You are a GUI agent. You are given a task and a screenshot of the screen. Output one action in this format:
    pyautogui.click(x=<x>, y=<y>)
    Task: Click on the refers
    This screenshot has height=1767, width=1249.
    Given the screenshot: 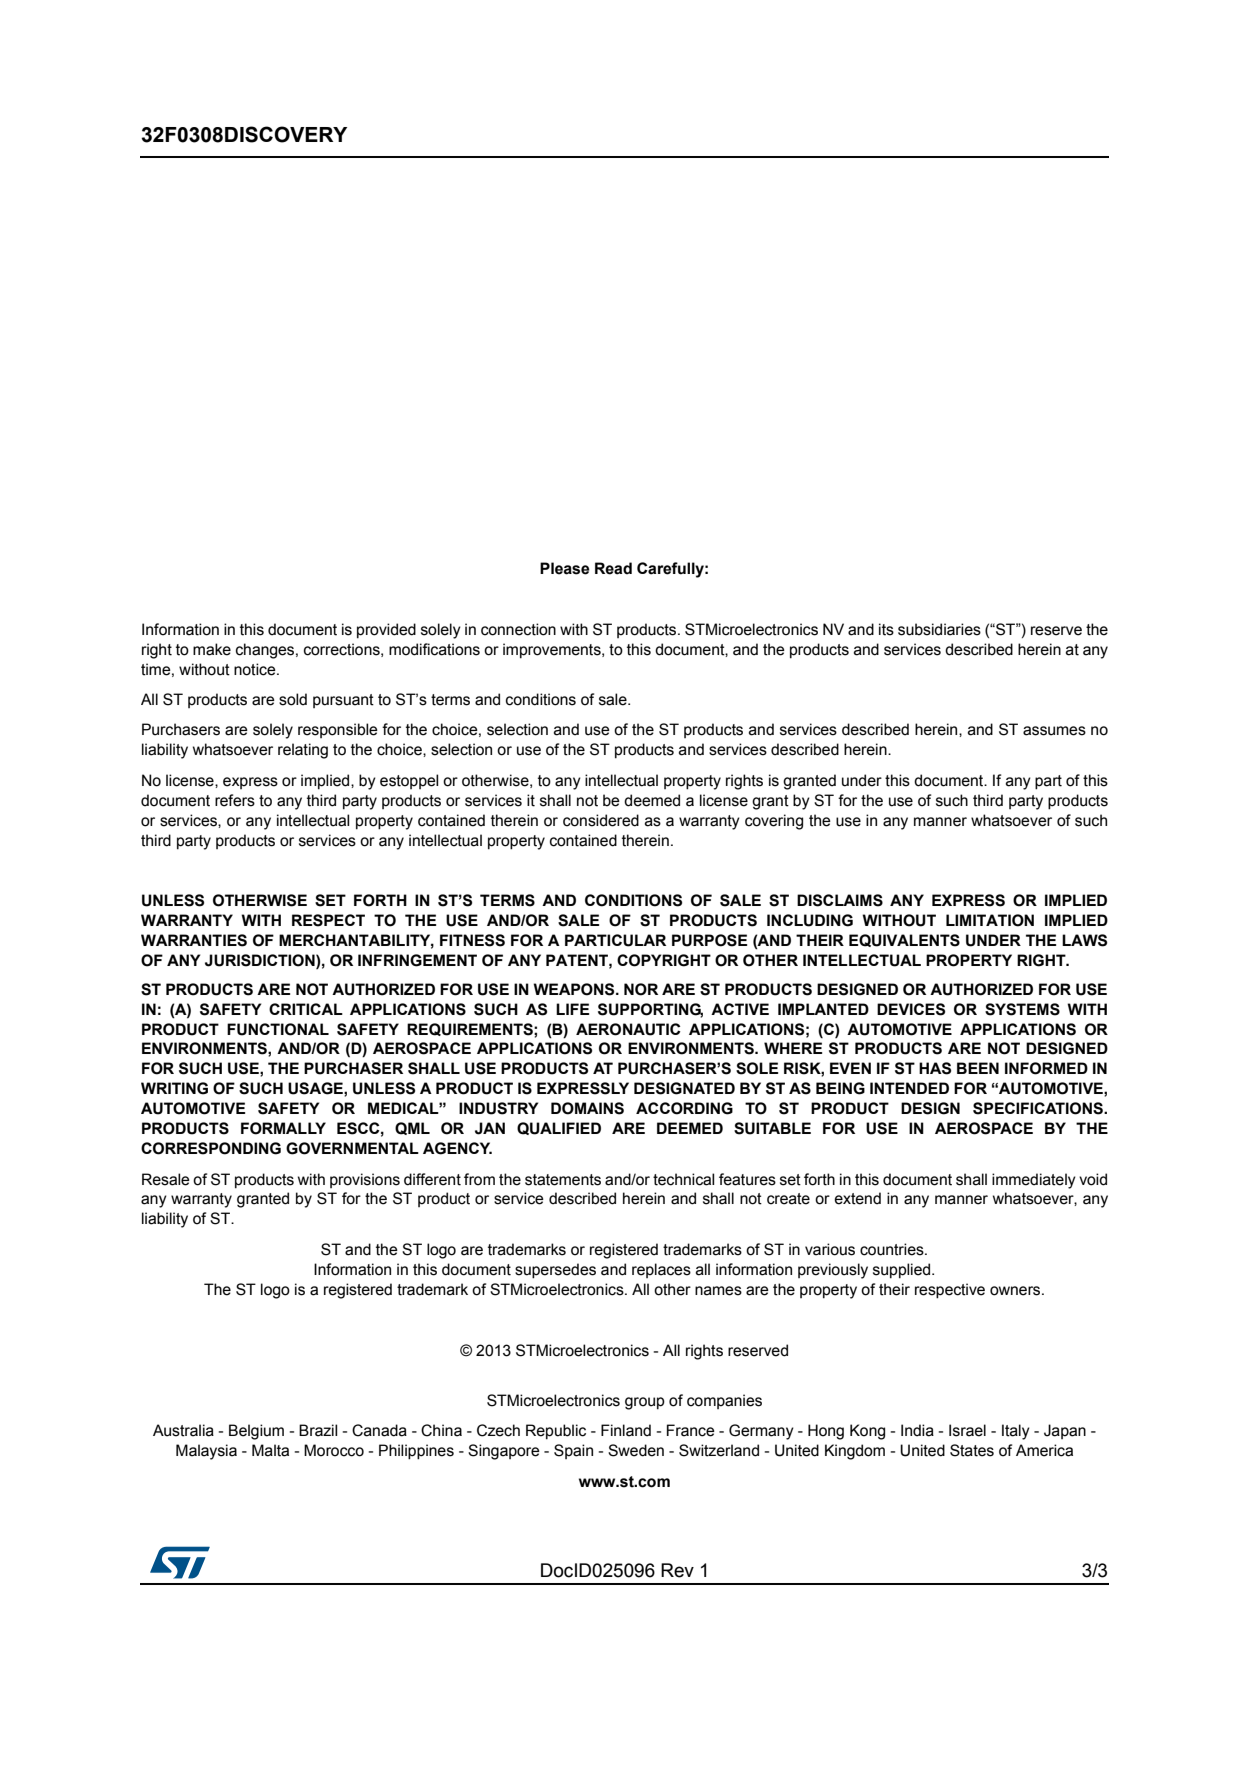 What is the action you would take?
    pyautogui.click(x=235, y=800)
